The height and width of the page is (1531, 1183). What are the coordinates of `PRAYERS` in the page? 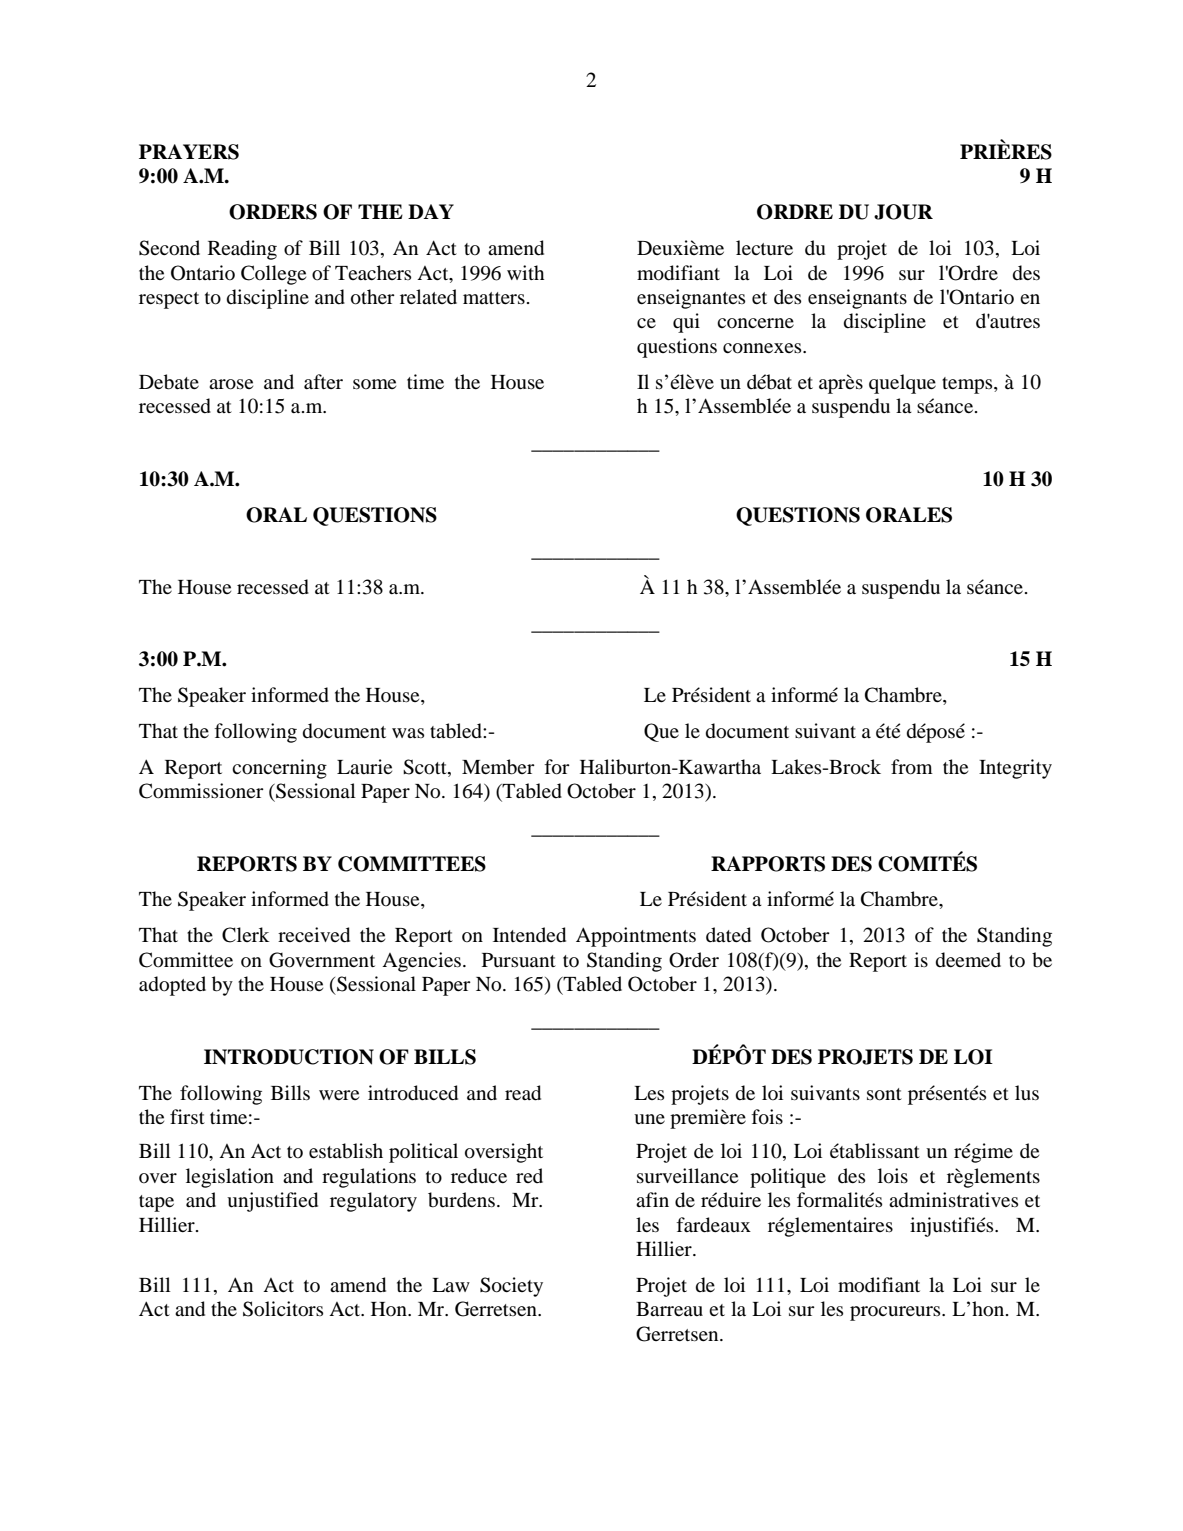 It's located at (189, 152).
